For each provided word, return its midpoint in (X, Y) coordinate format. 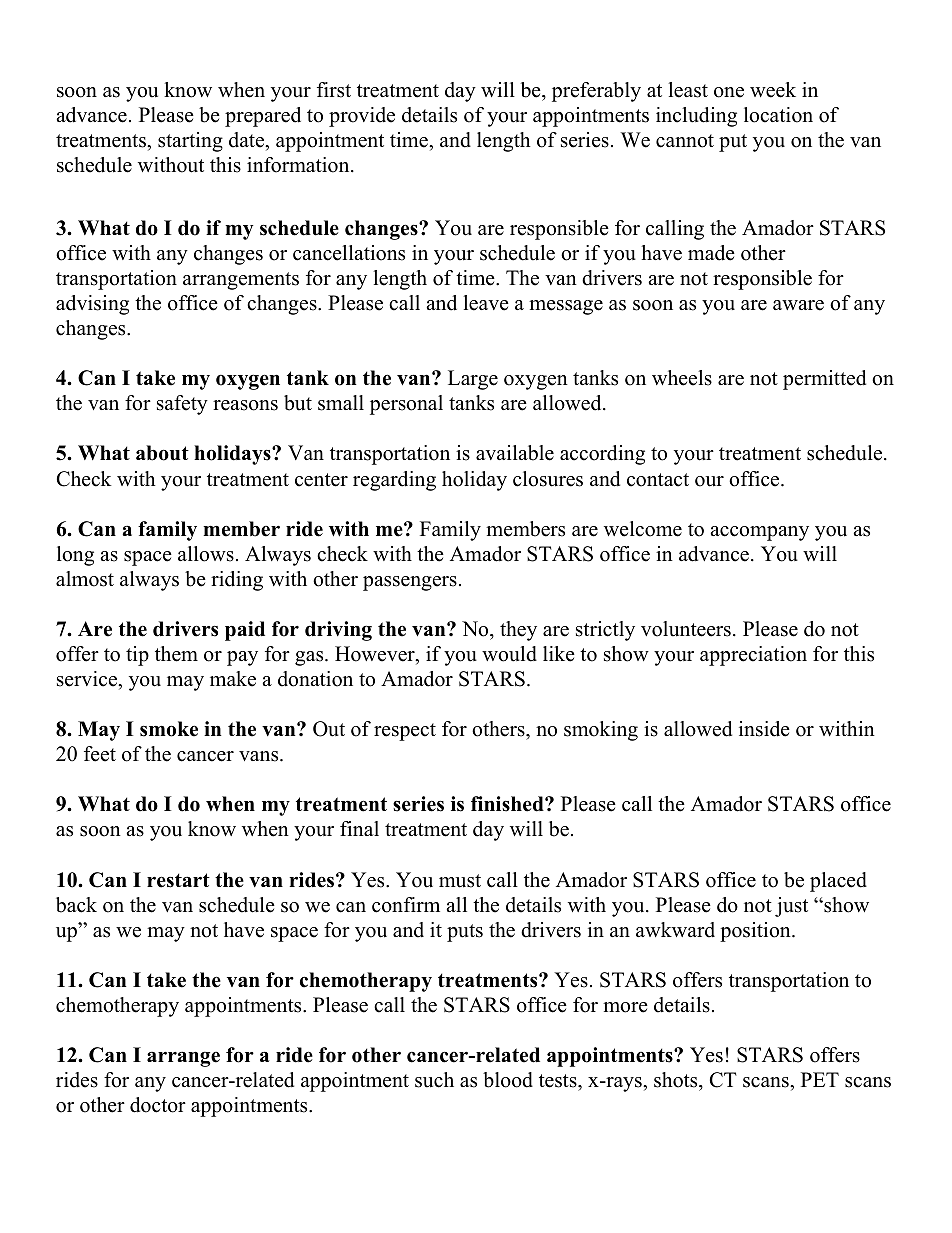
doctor (158, 1105)
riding (237, 581)
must (460, 881)
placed (838, 882)
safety (182, 405)
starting (190, 142)
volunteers (686, 629)
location (778, 115)
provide (362, 117)
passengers (410, 583)
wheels (682, 378)
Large (473, 380)
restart (178, 880)
